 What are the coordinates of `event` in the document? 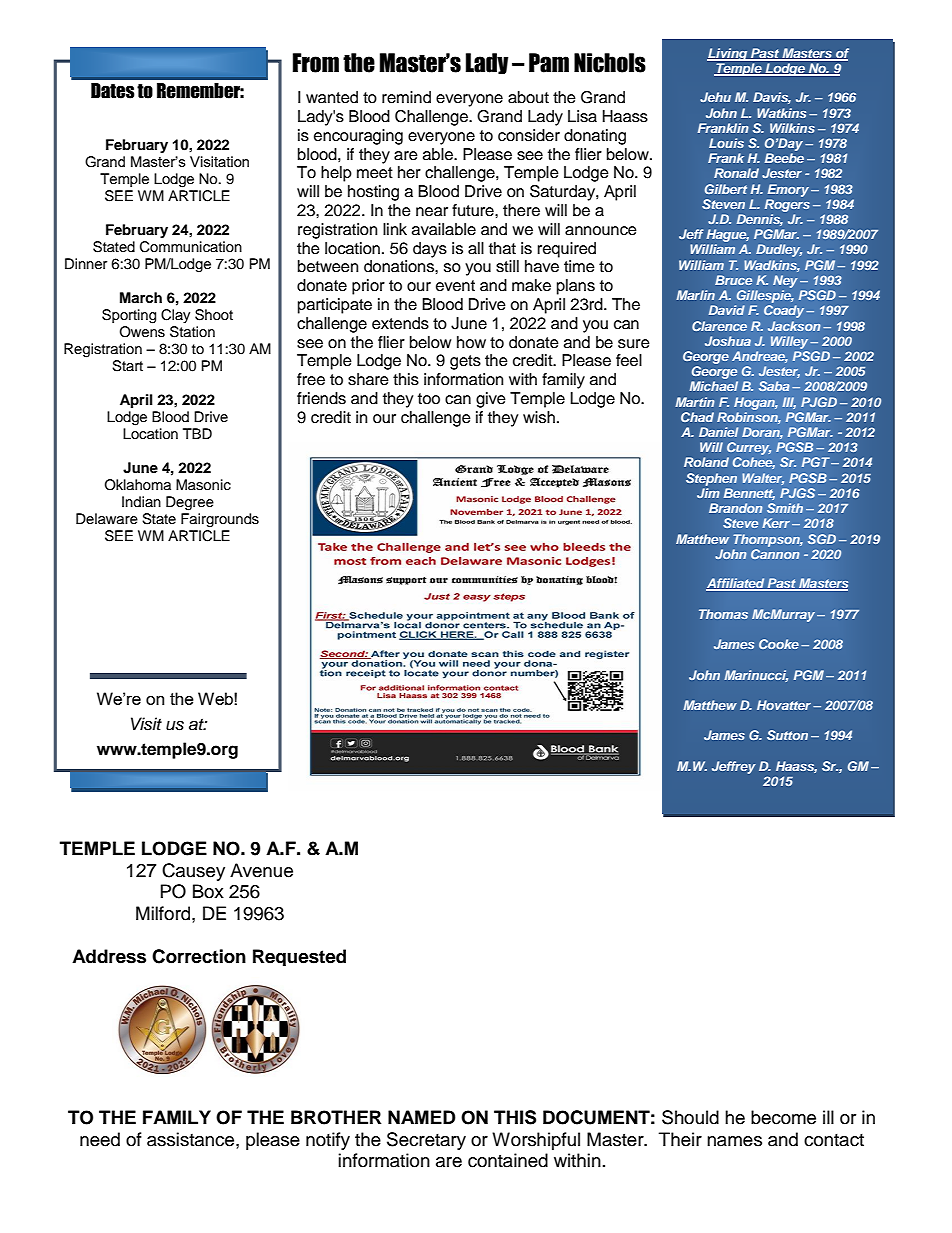 It's located at (455, 286).
